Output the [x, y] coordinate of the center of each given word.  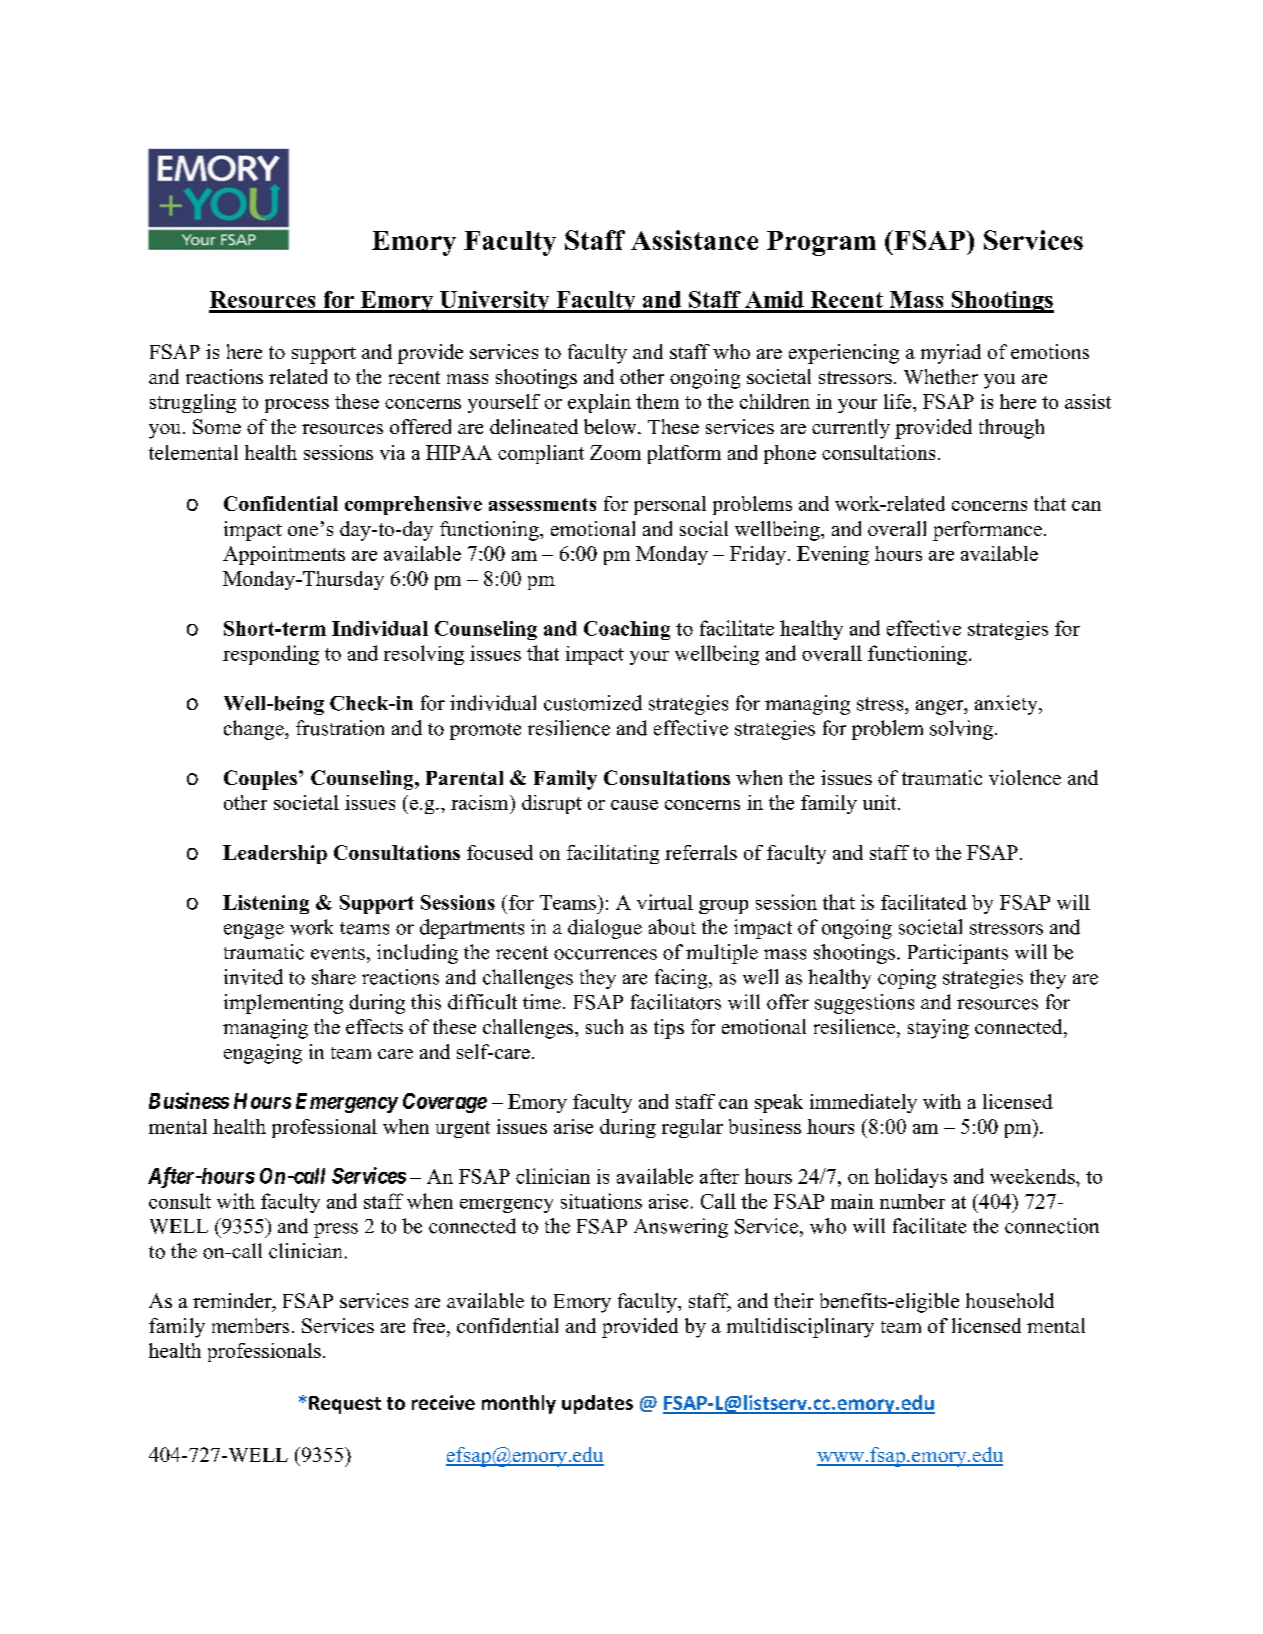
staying [938, 1029]
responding [271, 655]
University [495, 302]
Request [345, 1405]
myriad [951, 354]
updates [597, 1404]
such [604, 1026]
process [297, 406]
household [1010, 1300]
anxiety [1007, 705]
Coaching [627, 630]
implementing [283, 1004]
